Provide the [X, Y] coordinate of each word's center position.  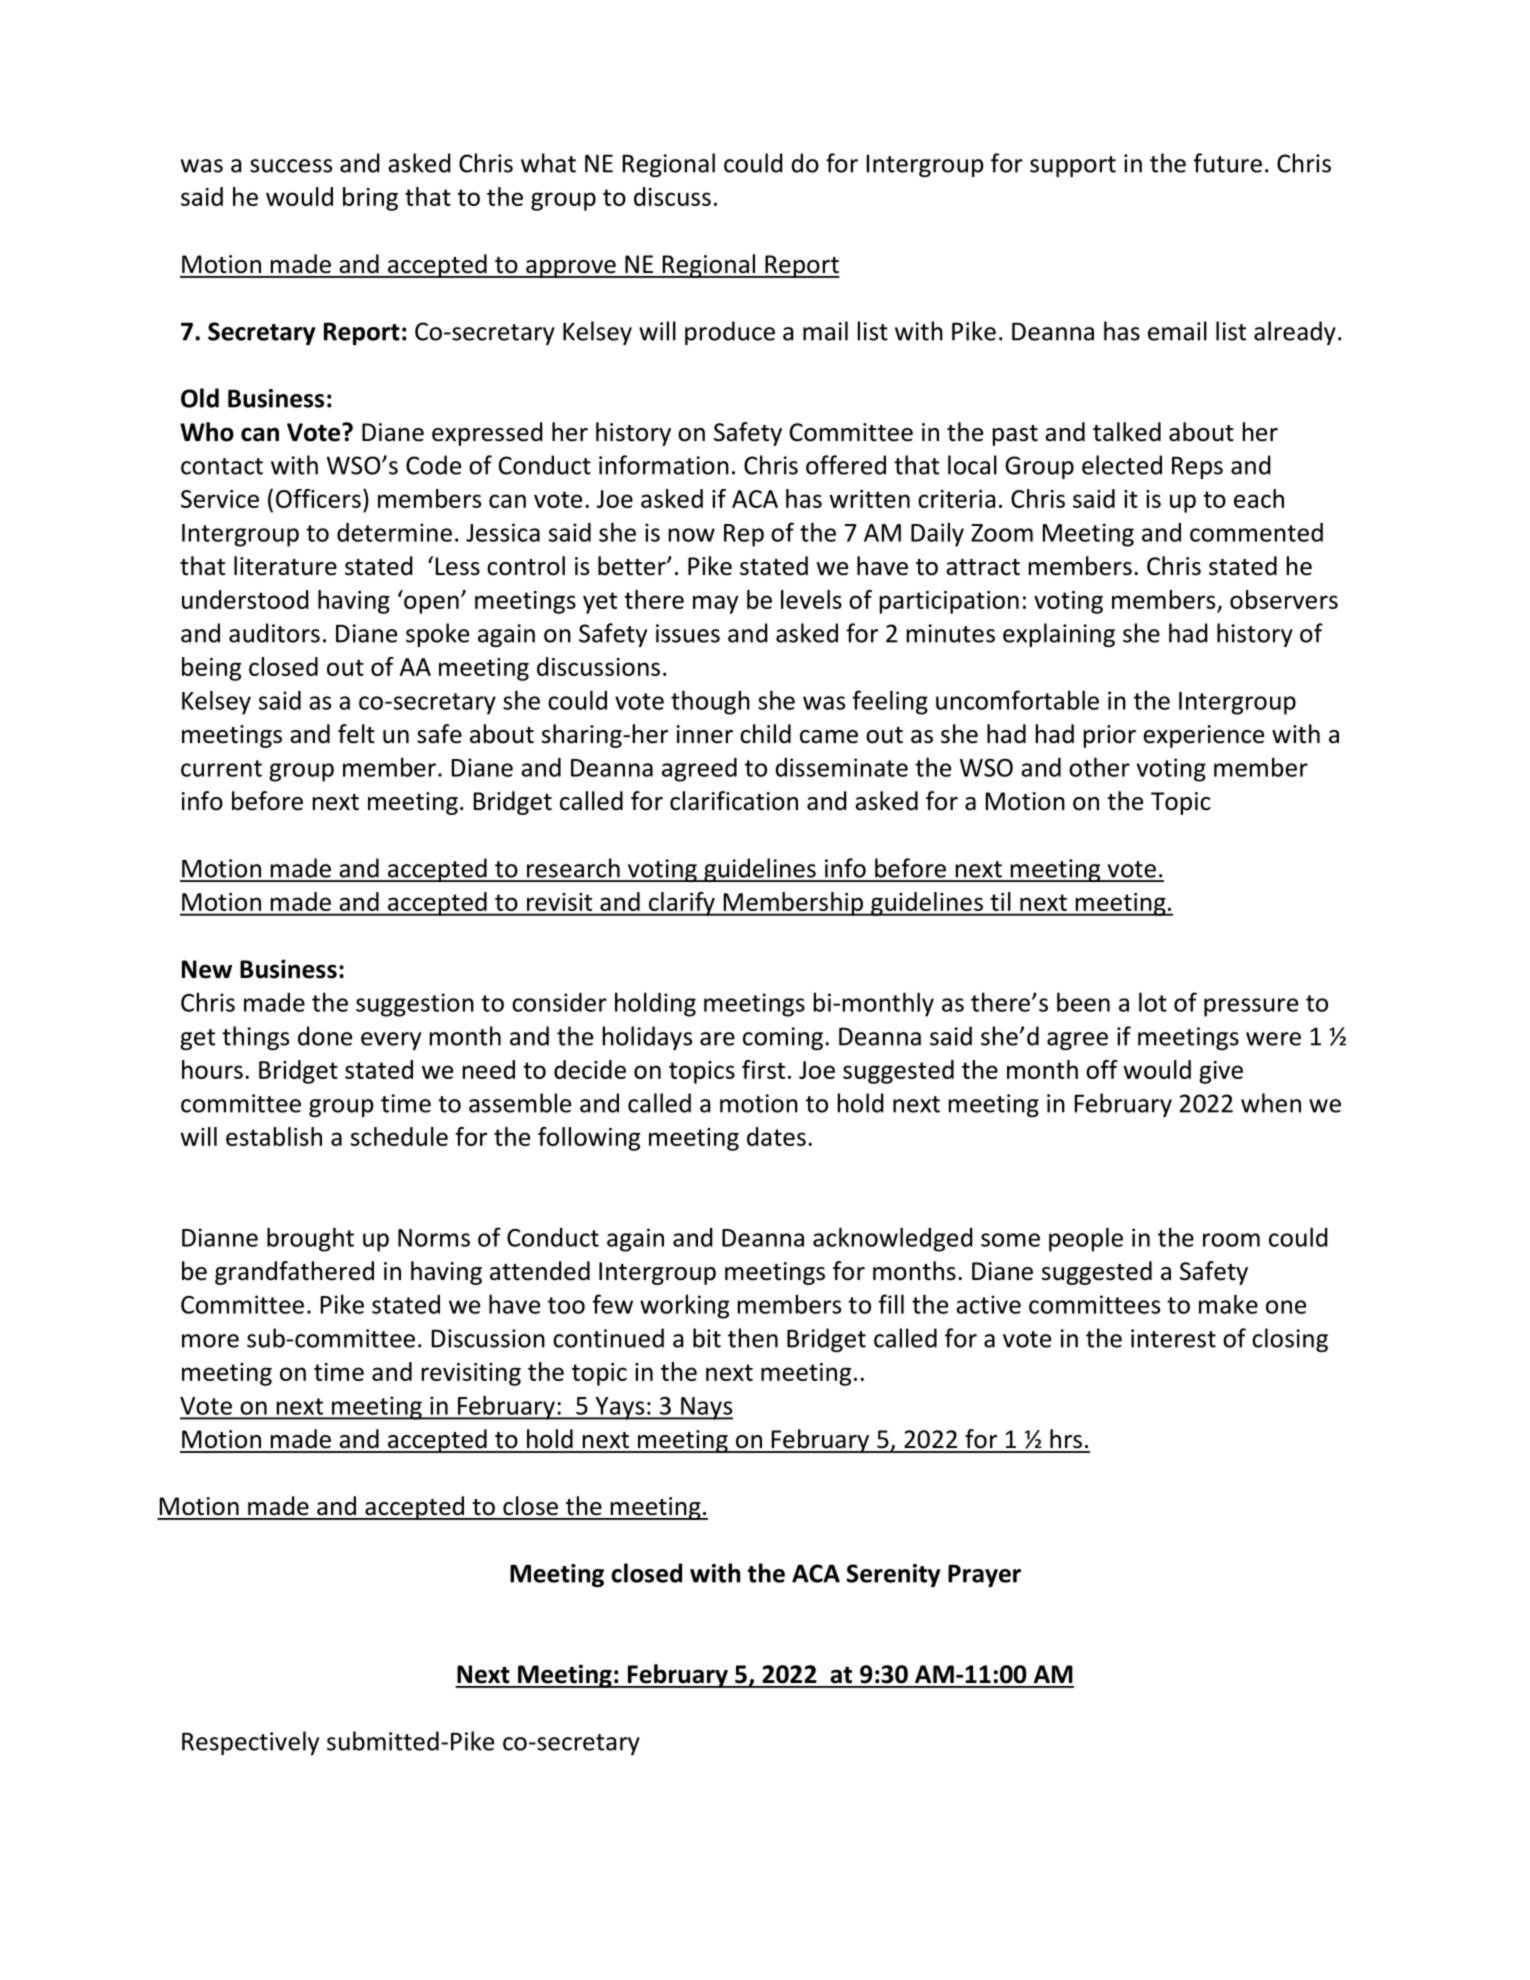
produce [730, 333]
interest [1173, 1338]
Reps [1197, 468]
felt [356, 734]
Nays [706, 1408]
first [763, 1069]
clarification [734, 801]
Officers [318, 498]
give [1221, 1072]
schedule [399, 1136]
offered [846, 465]
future [1227, 163]
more [210, 1341]
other [1099, 767]
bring [370, 199]
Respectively [250, 1743]
